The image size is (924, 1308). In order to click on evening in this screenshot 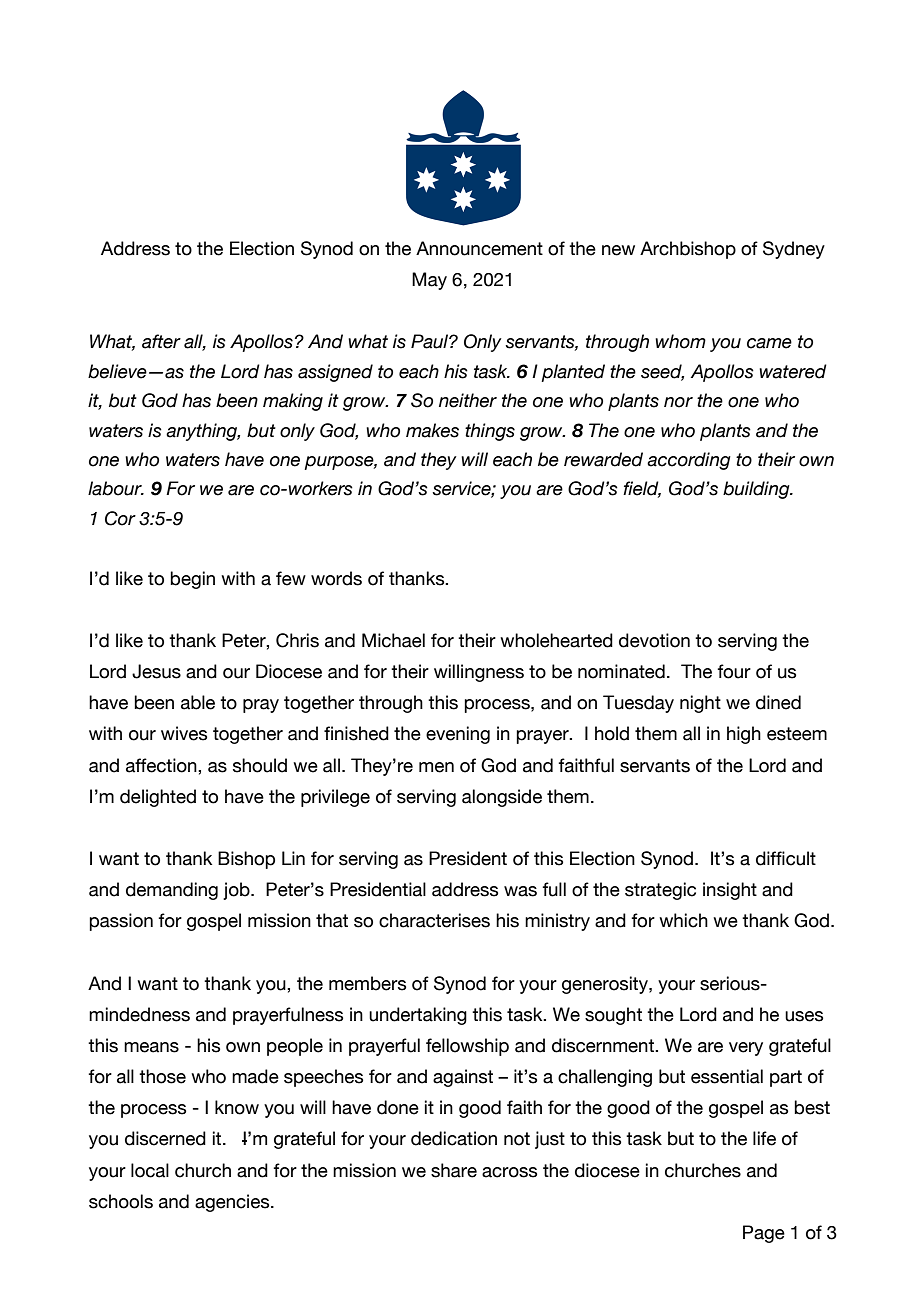, I will do `click(458, 735)`.
